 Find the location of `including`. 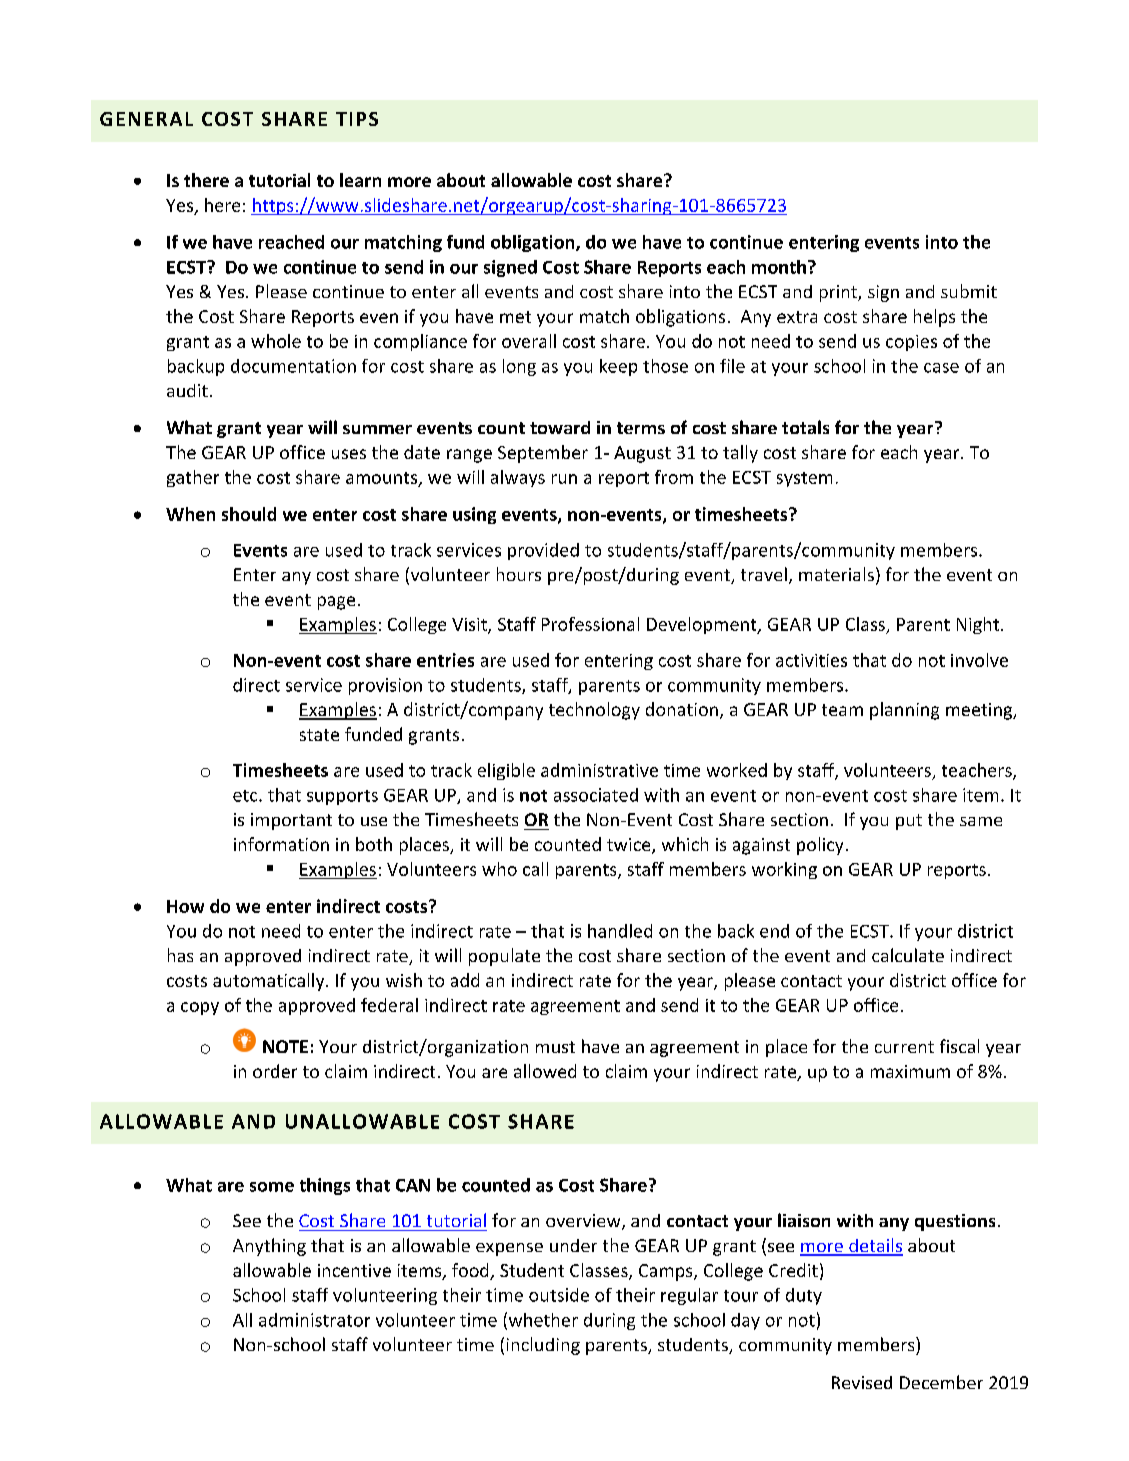

including is located at coordinates (543, 1346).
